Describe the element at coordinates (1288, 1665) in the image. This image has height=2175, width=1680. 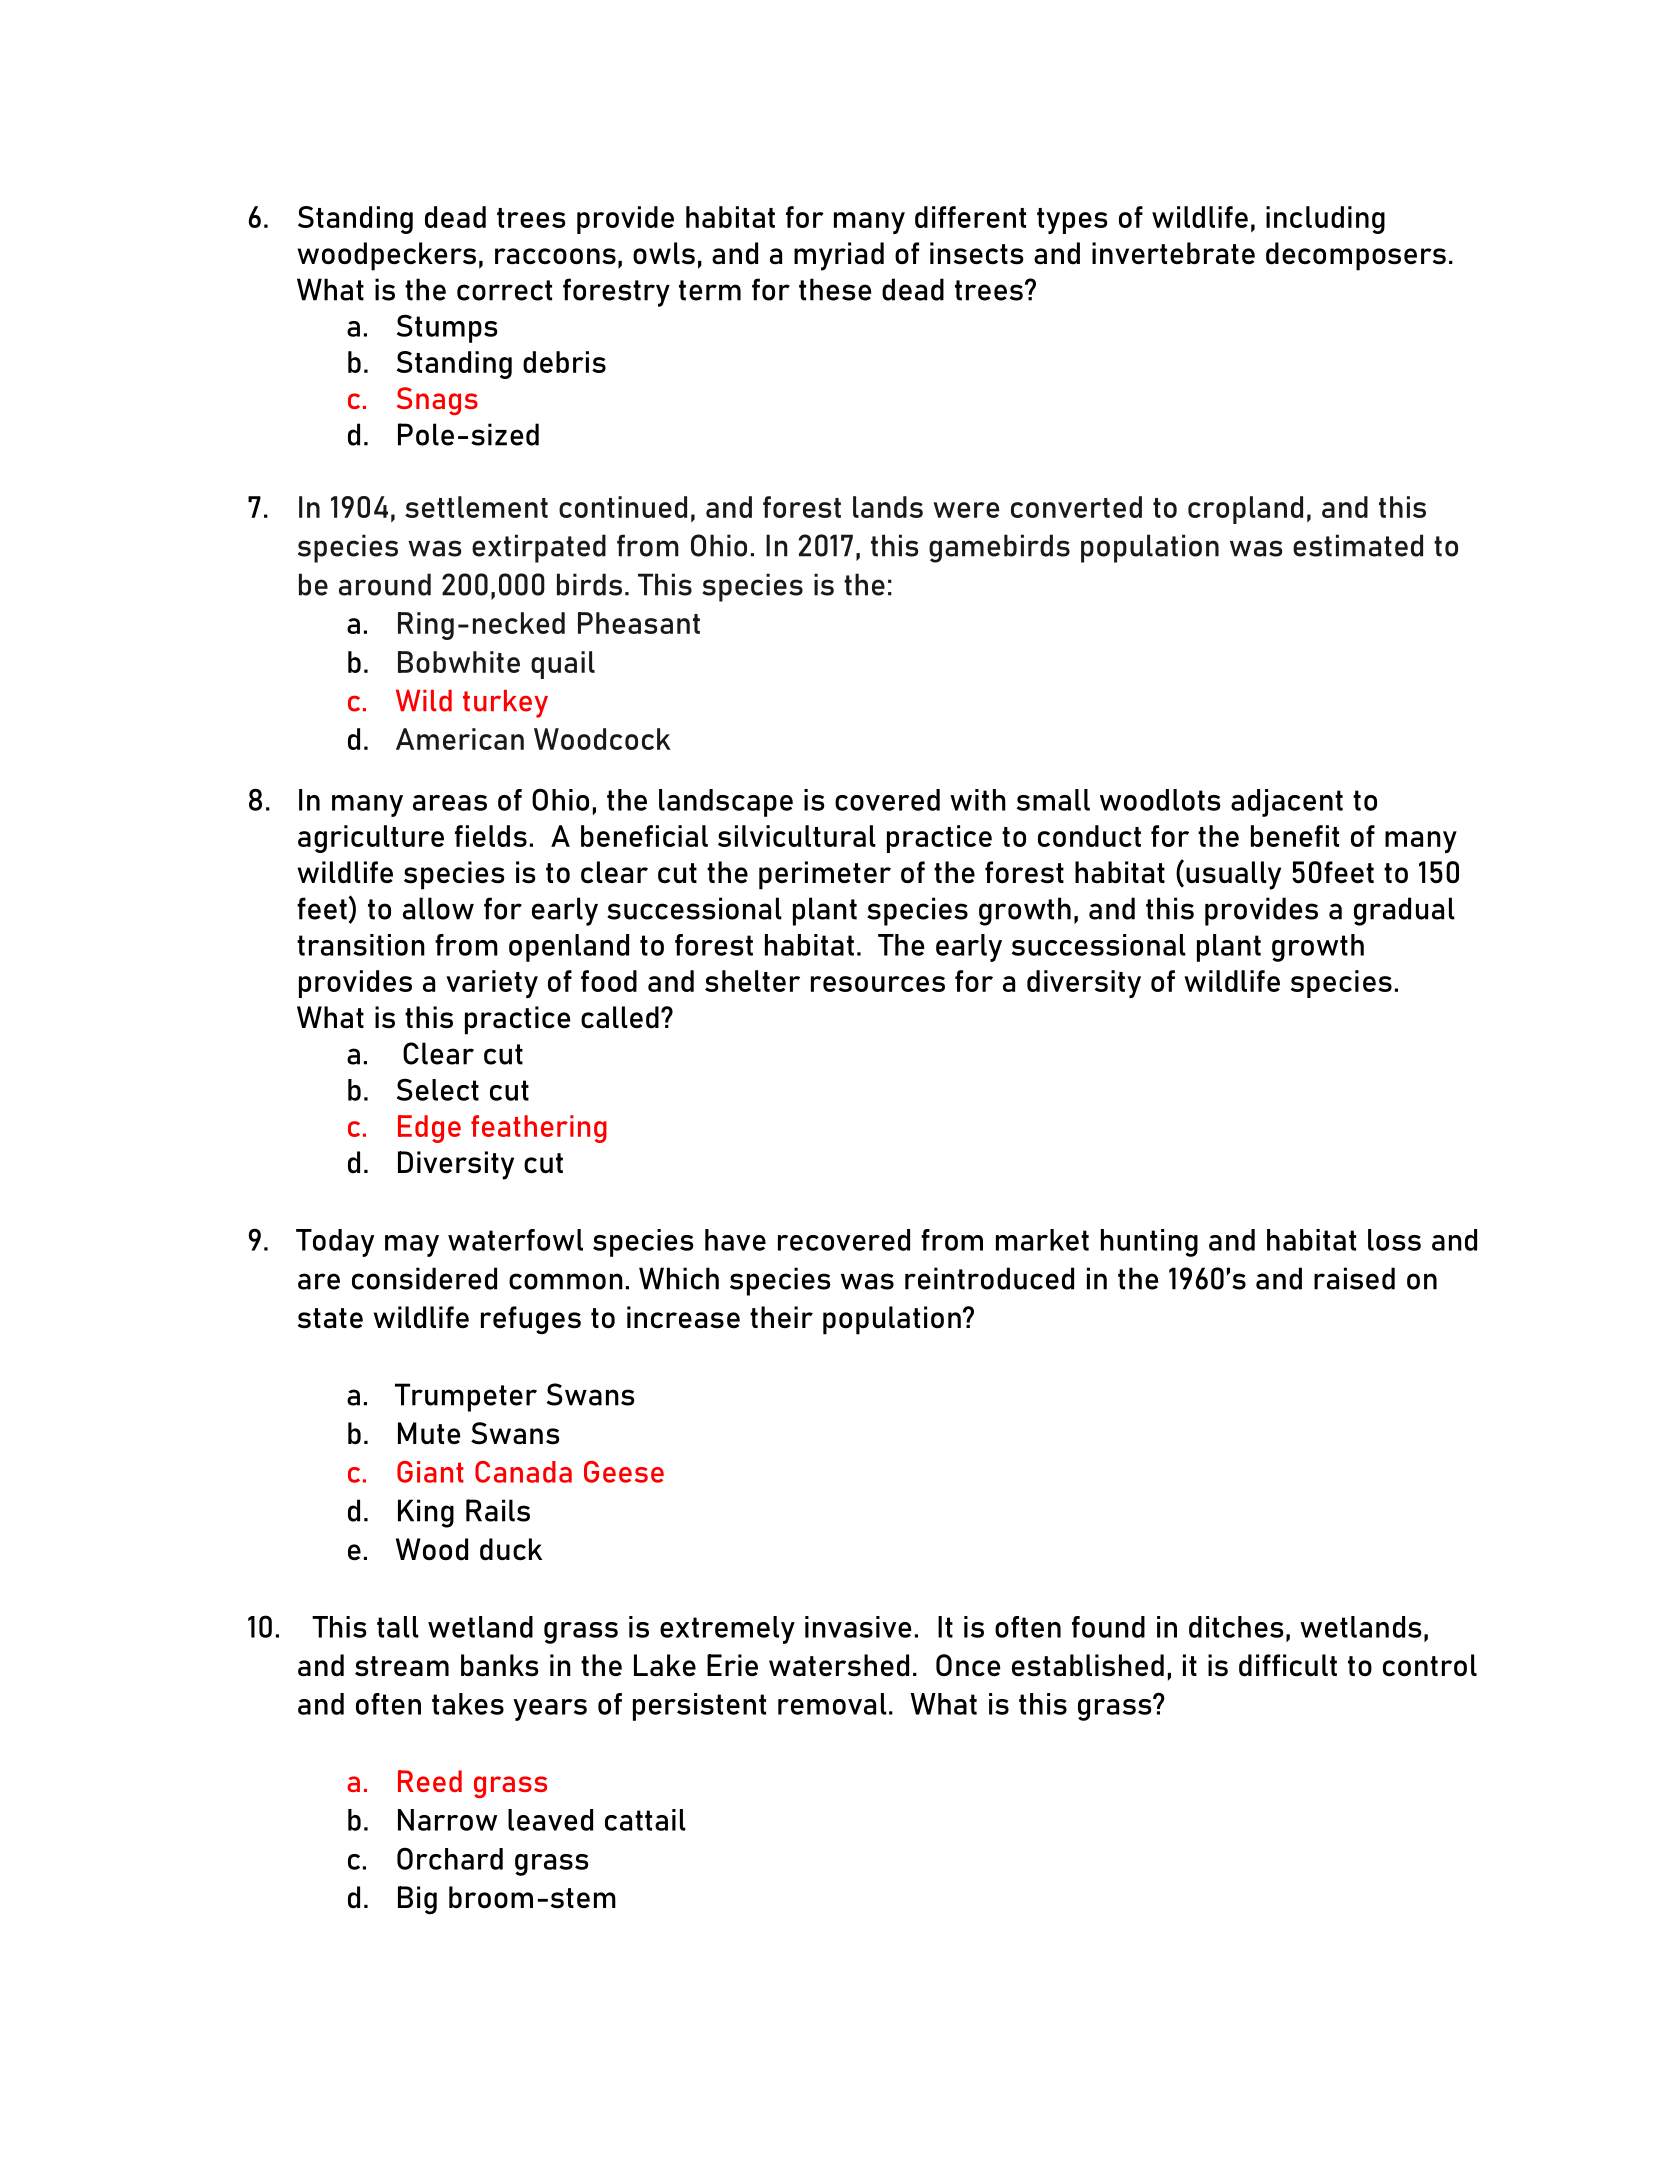
I see `difficult` at that location.
